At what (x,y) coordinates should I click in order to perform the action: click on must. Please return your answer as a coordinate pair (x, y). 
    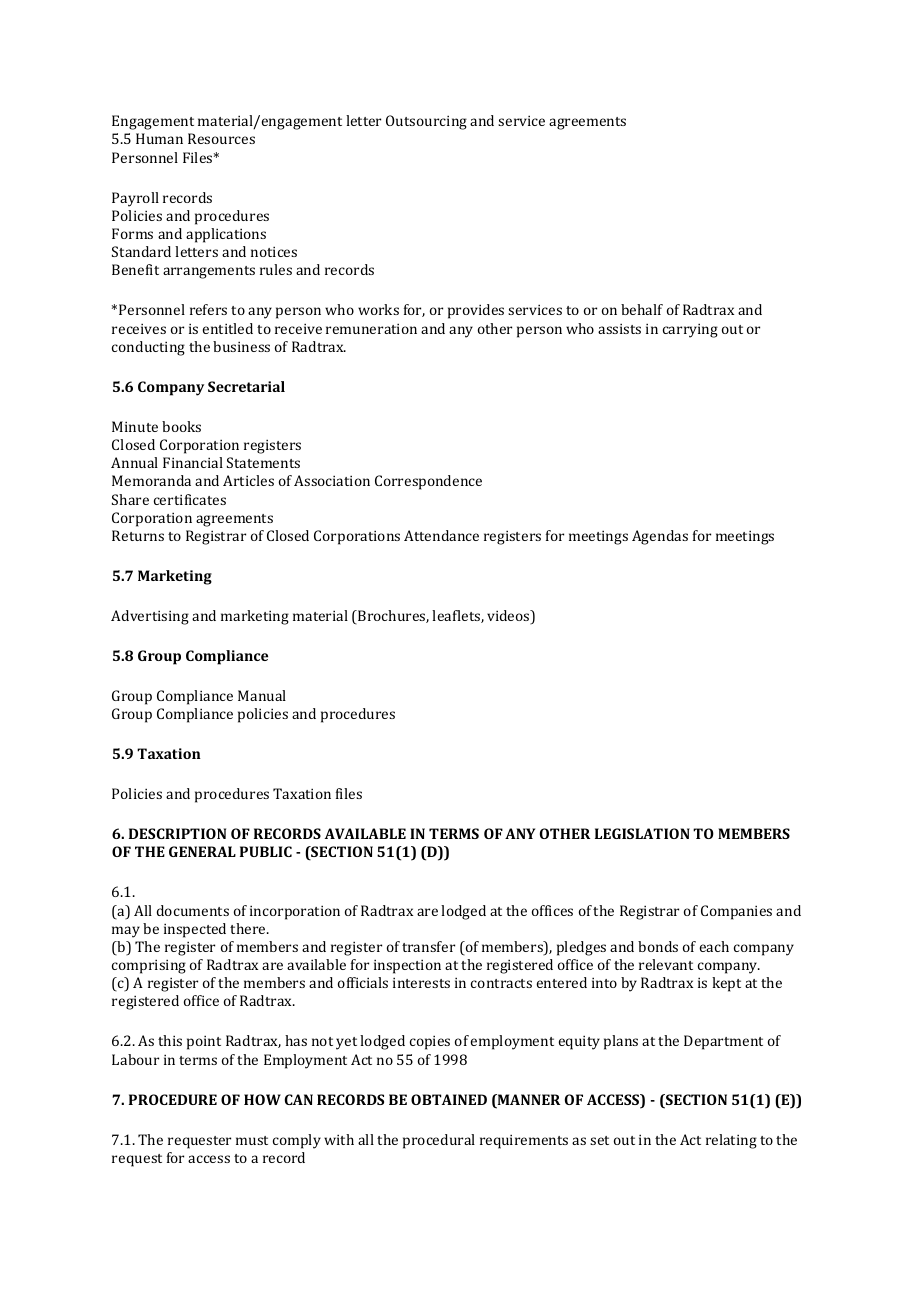
    Looking at the image, I should click on (252, 1140).
